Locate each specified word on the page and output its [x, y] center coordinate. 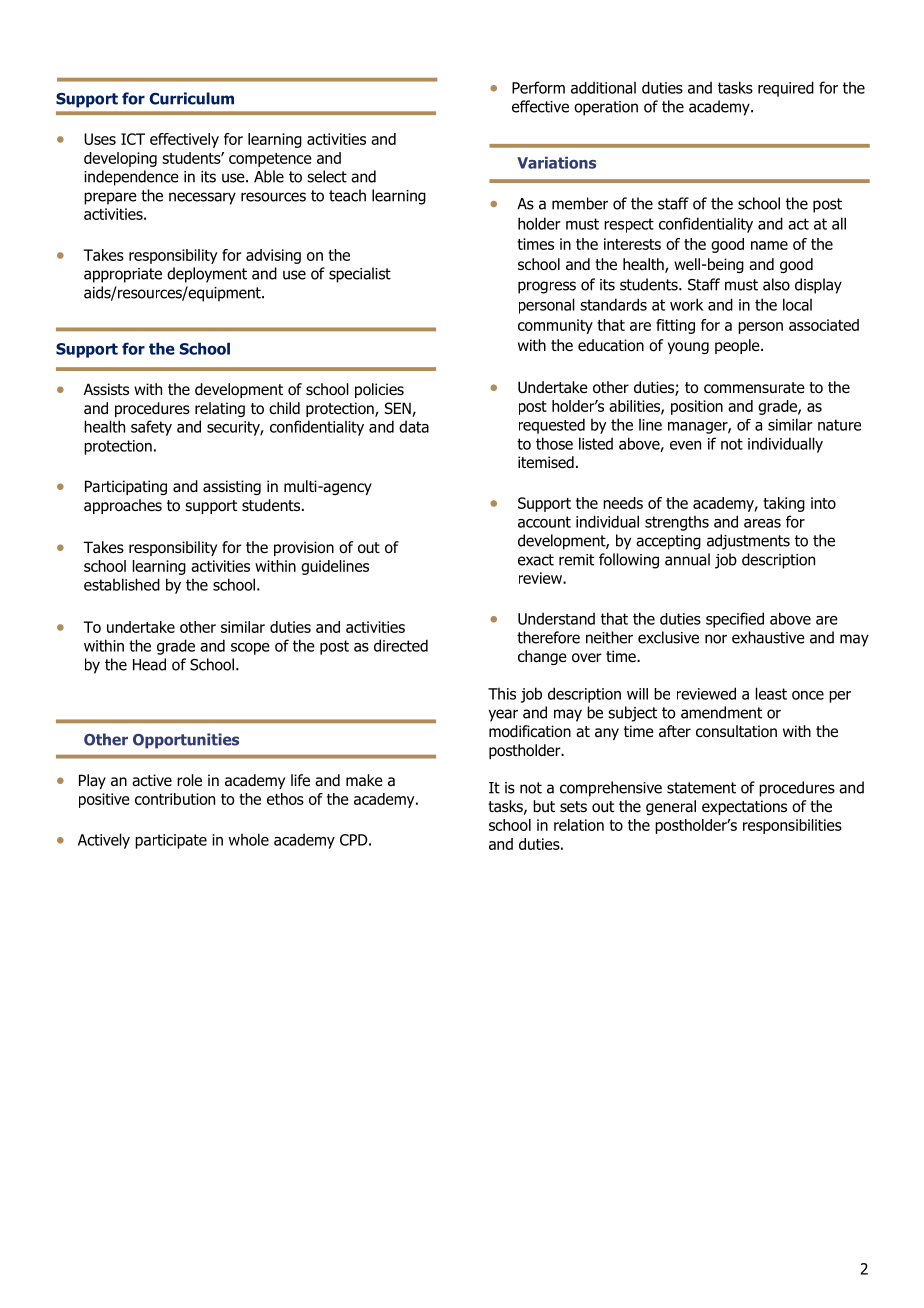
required [786, 89]
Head [149, 664]
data [414, 426]
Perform [538, 87]
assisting [232, 487]
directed [401, 645]
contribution [175, 799]
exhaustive [768, 637]
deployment [207, 275]
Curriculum [191, 98]
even [685, 445]
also [776, 284]
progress [547, 287]
